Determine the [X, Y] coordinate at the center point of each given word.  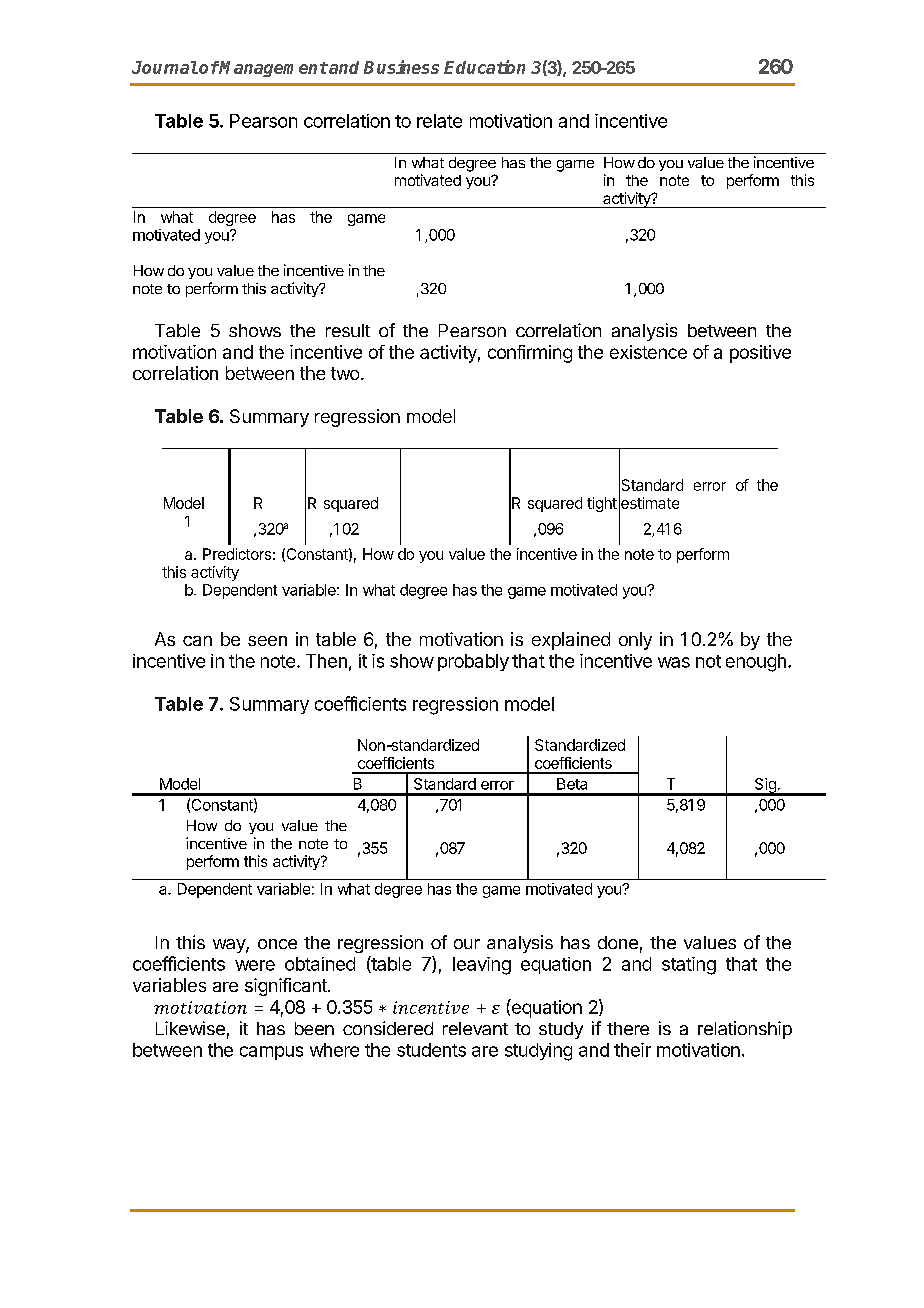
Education [484, 67]
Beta [572, 784]
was [674, 662]
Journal [165, 67]
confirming [530, 354]
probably [473, 662]
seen [267, 641]
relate [439, 121]
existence [648, 352]
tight [602, 504]
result [348, 330]
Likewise [190, 1028]
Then [326, 661]
